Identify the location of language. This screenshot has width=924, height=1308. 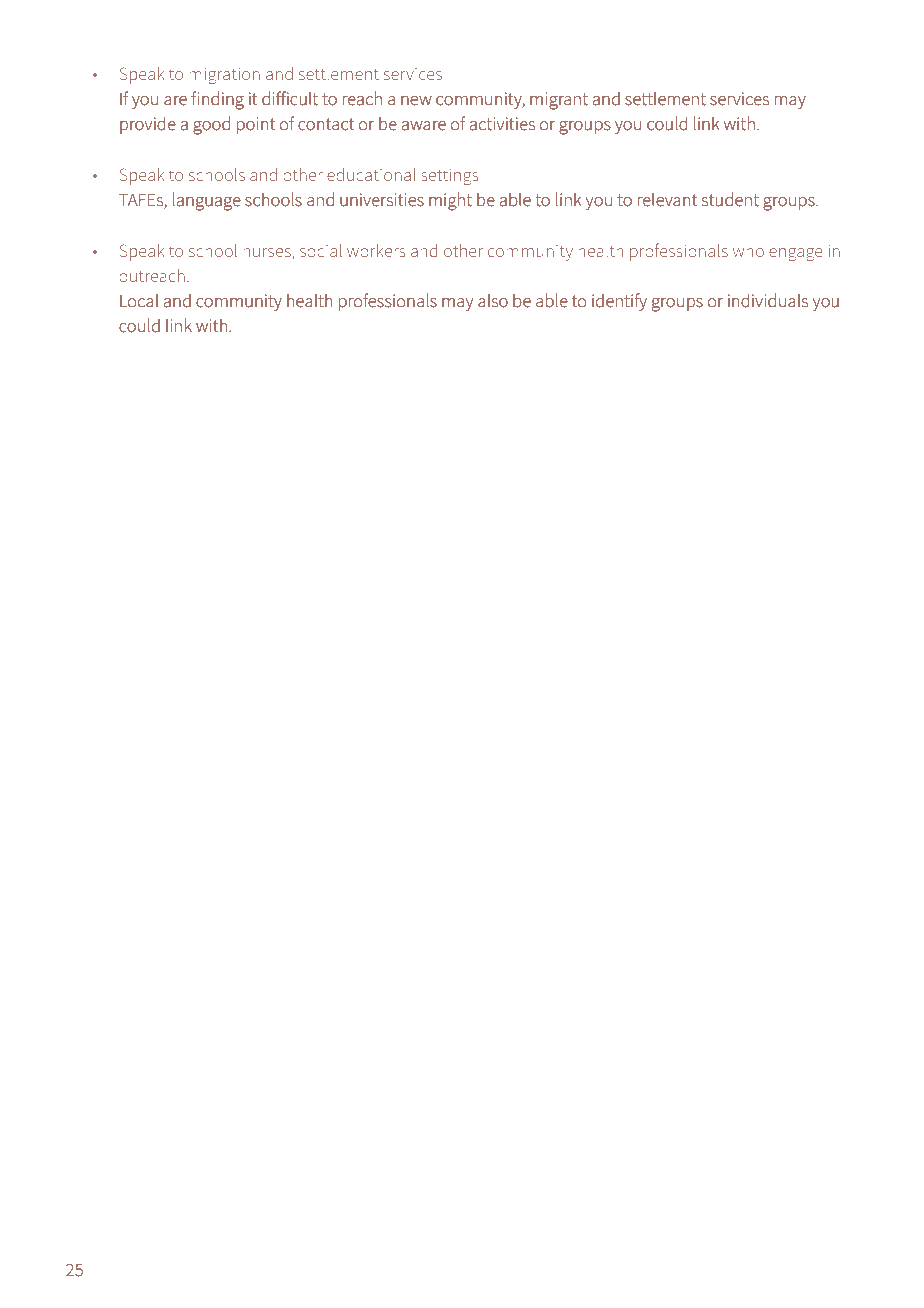
(207, 201).
